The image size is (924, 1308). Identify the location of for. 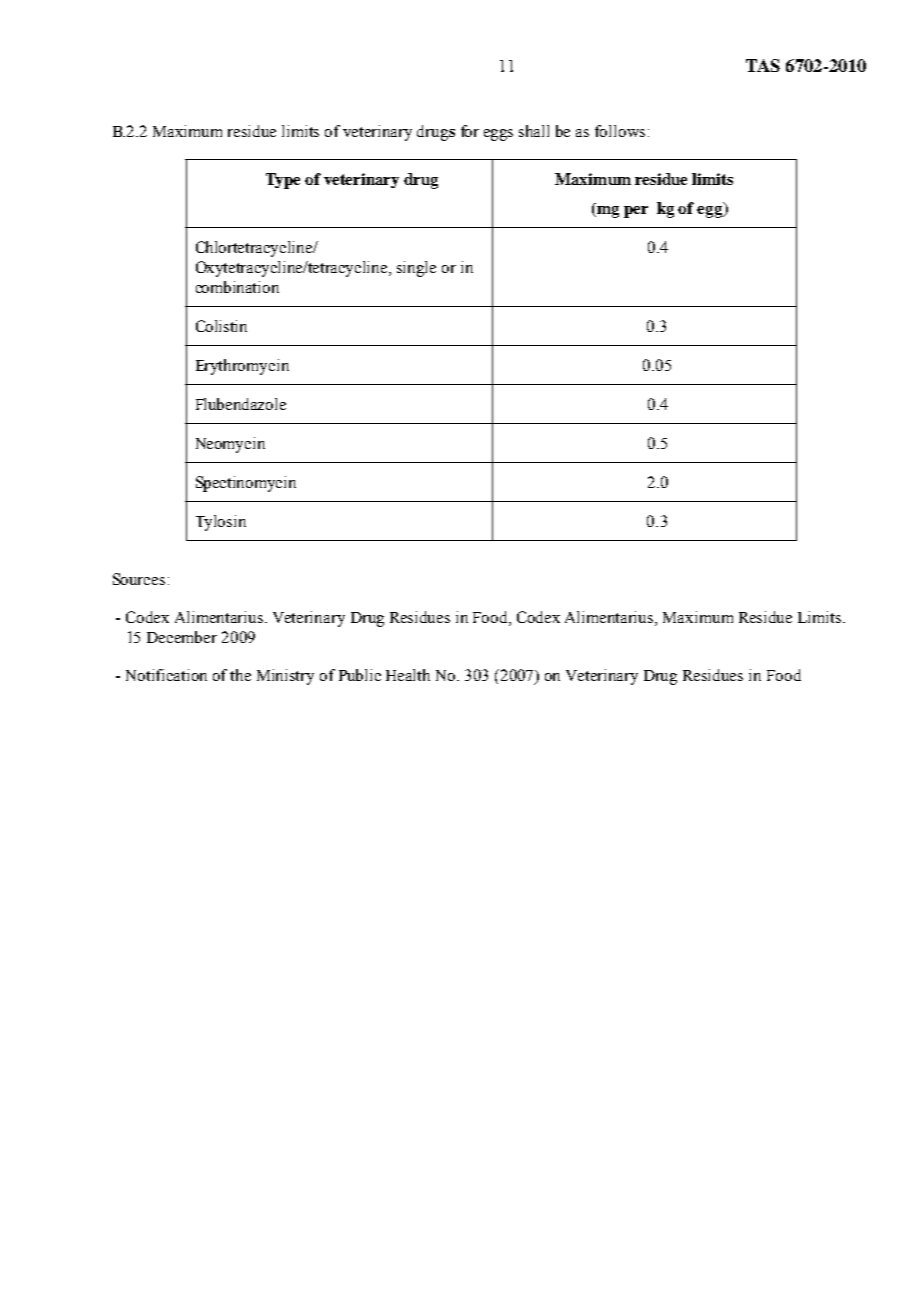
(470, 131).
